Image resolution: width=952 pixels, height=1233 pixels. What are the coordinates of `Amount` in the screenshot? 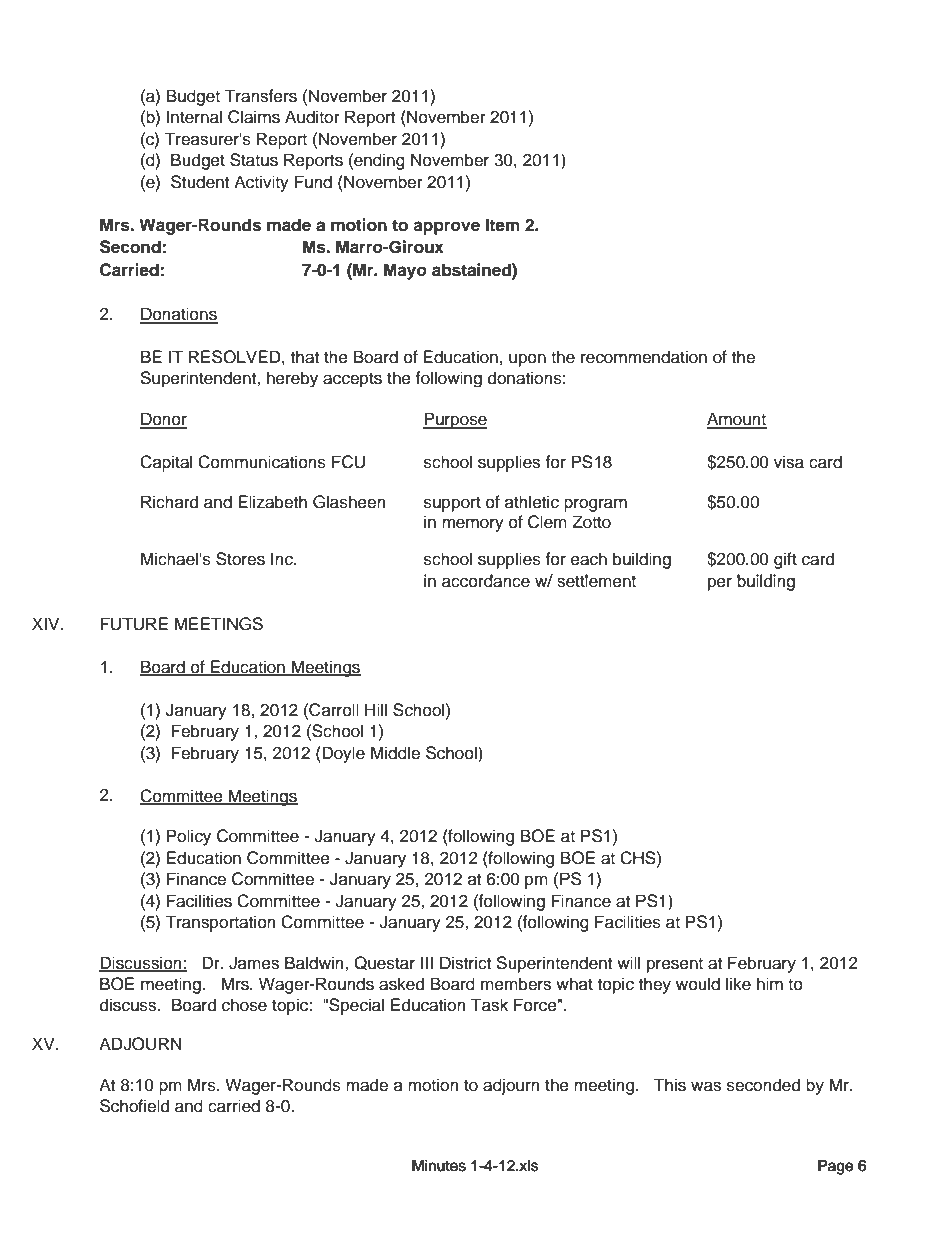 It's located at (737, 420).
